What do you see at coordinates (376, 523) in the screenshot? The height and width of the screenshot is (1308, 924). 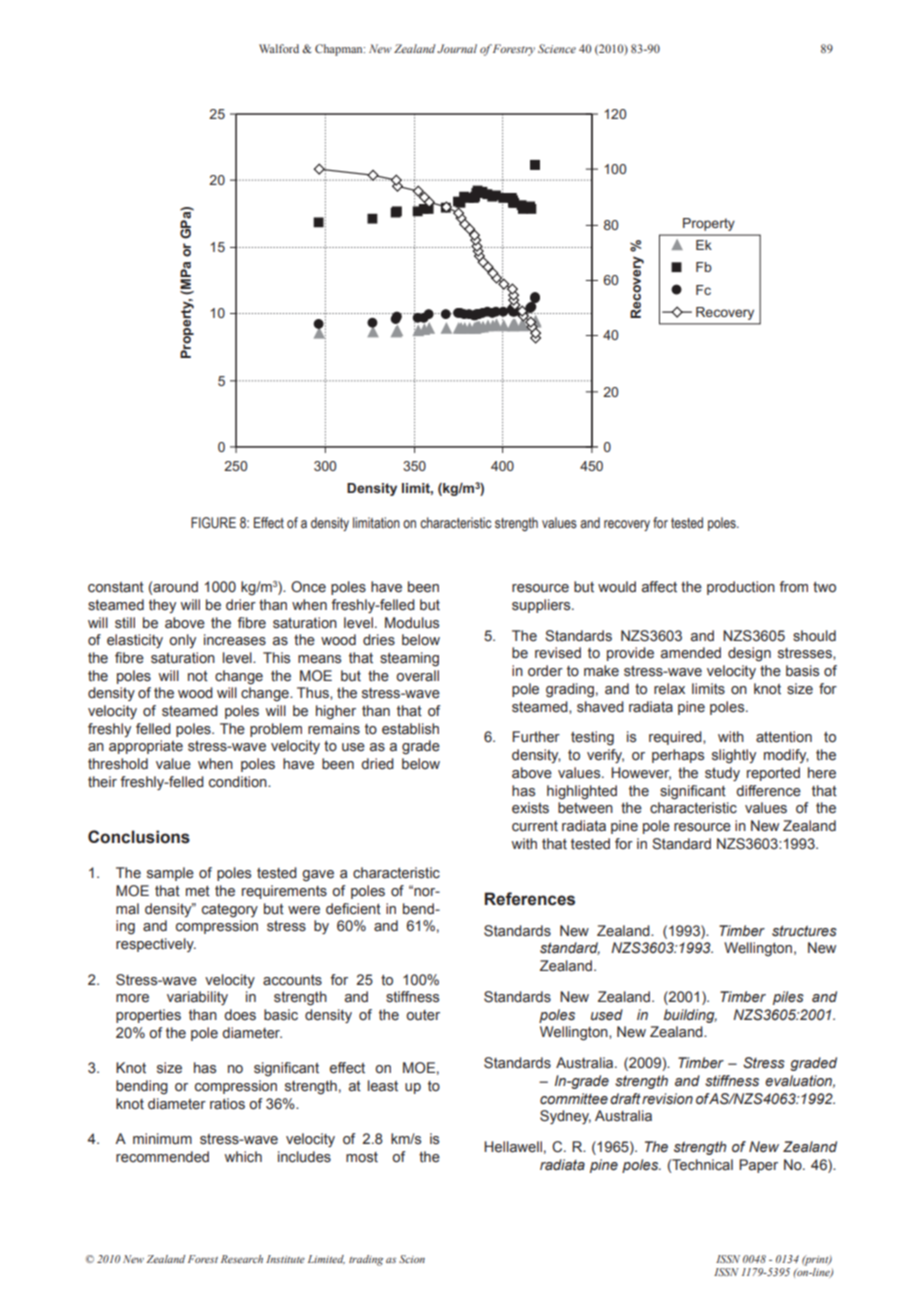 I see `limitation` at bounding box center [376, 523].
